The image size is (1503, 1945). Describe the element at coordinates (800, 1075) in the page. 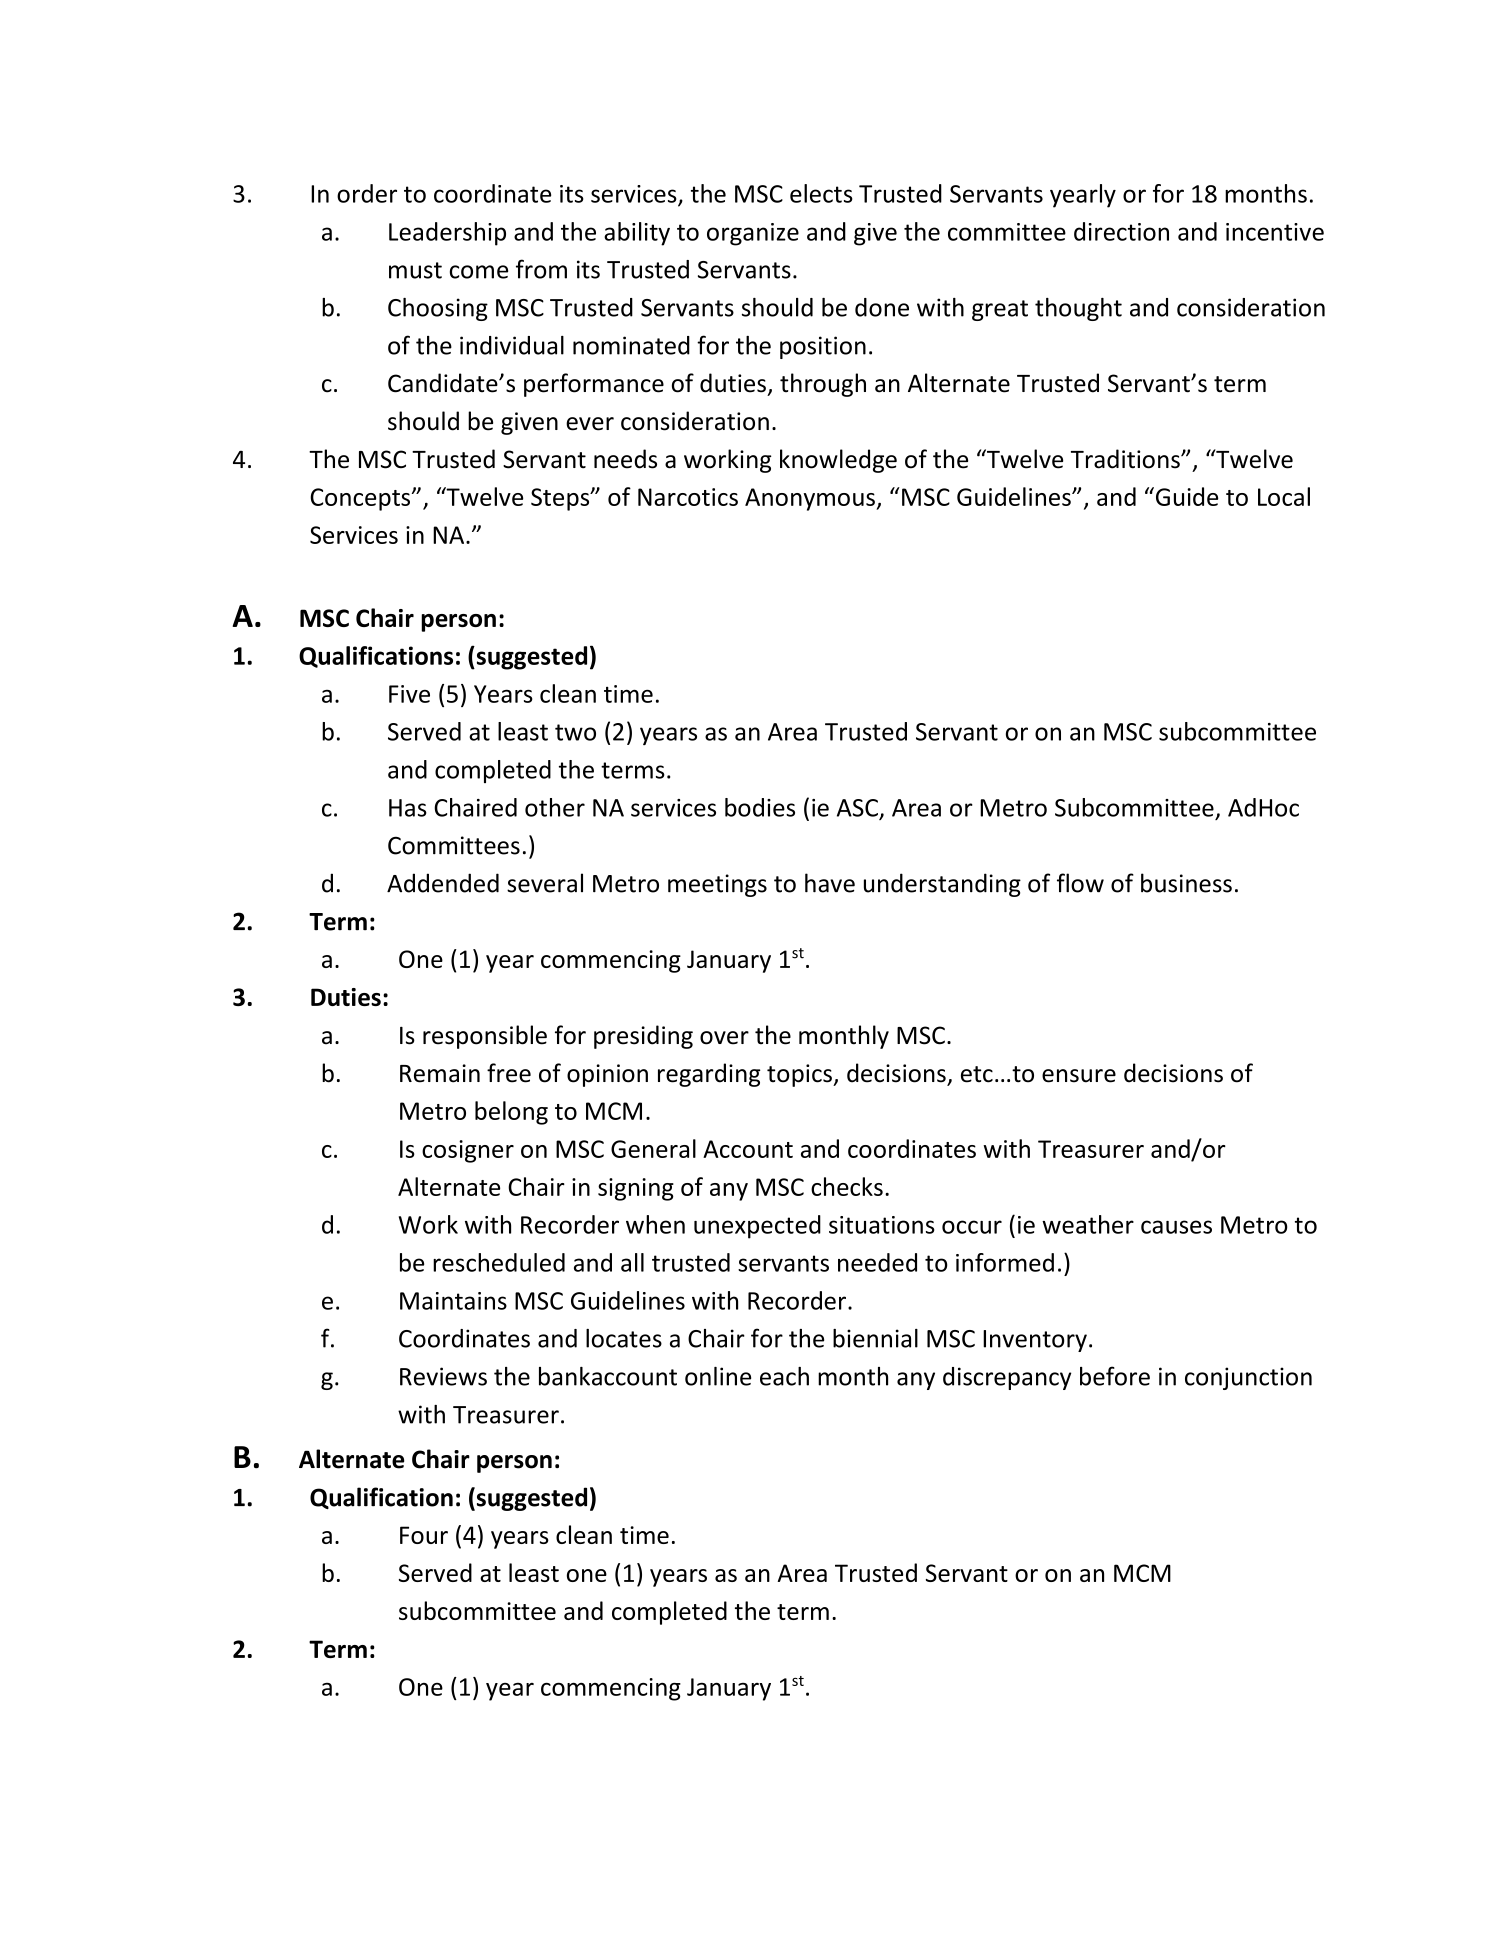

I see `topics` at that location.
